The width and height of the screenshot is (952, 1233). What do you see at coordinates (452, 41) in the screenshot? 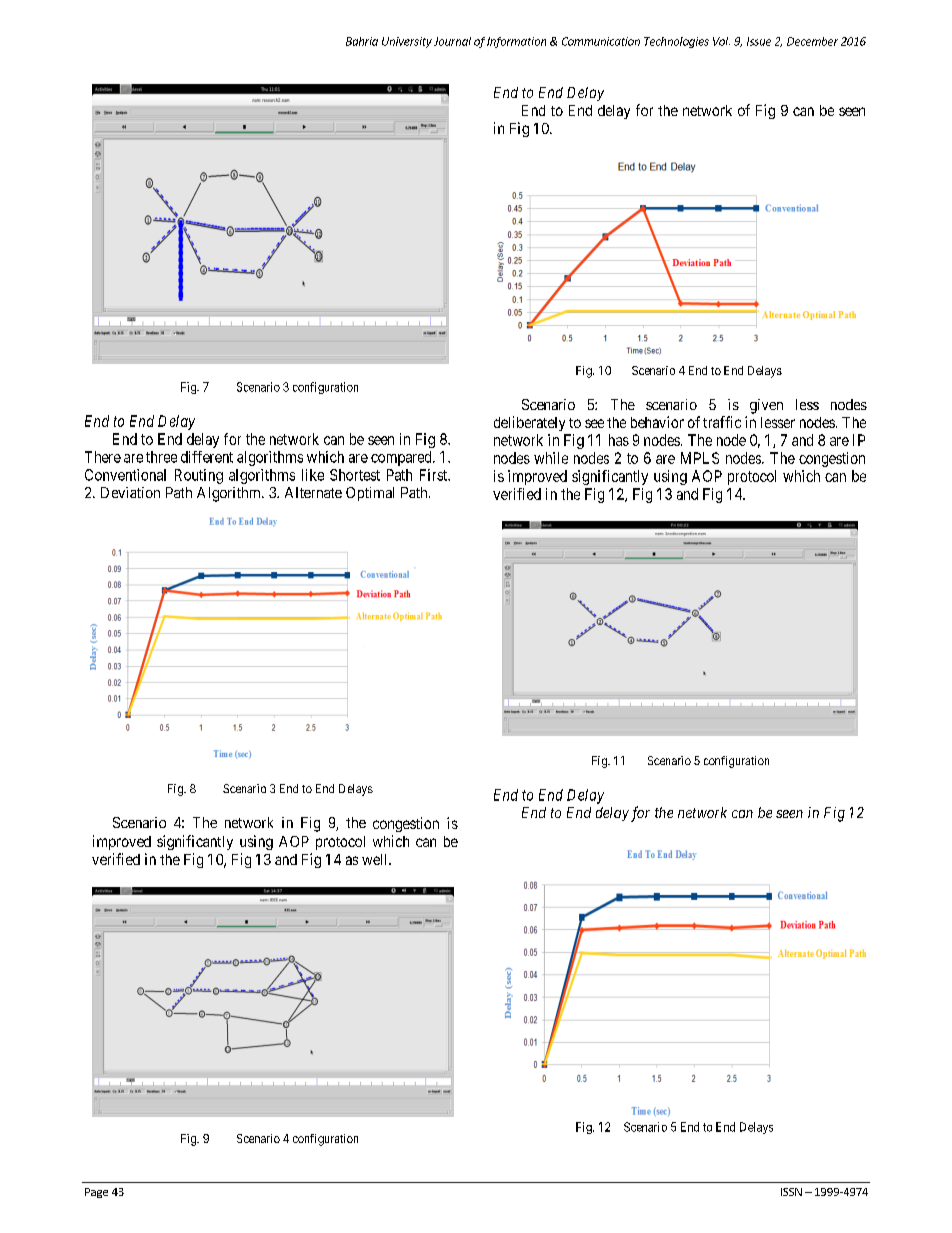
I see `Journal` at bounding box center [452, 41].
